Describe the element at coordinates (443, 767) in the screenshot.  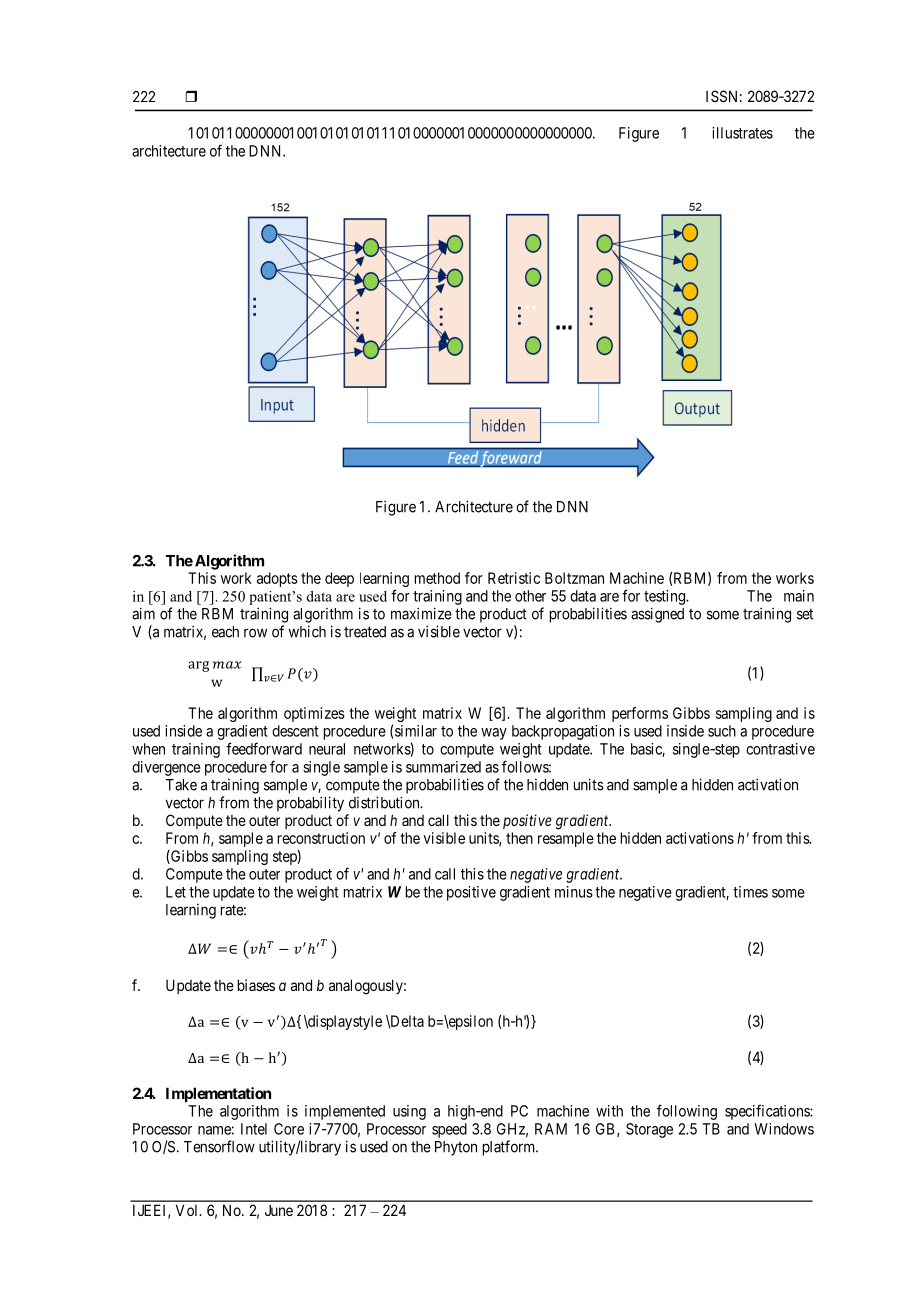
I see `summarized` at that location.
